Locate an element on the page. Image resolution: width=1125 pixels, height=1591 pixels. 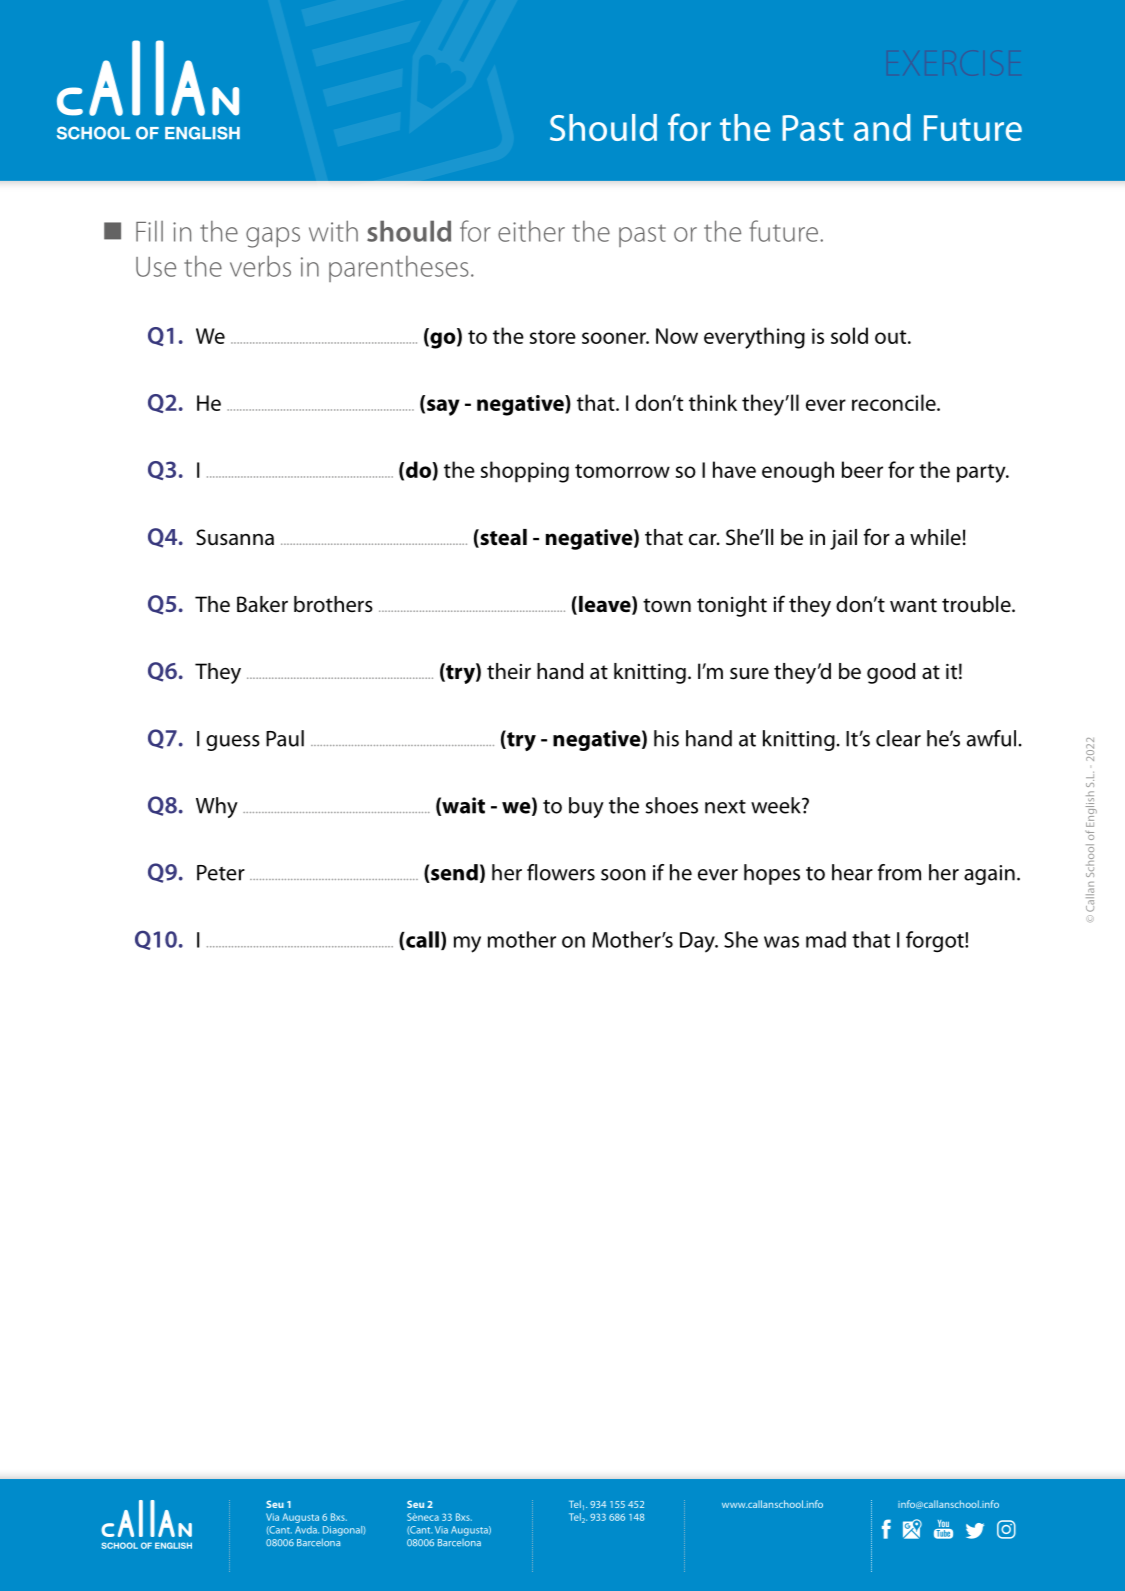
shopping is located at coordinates (525, 472).
